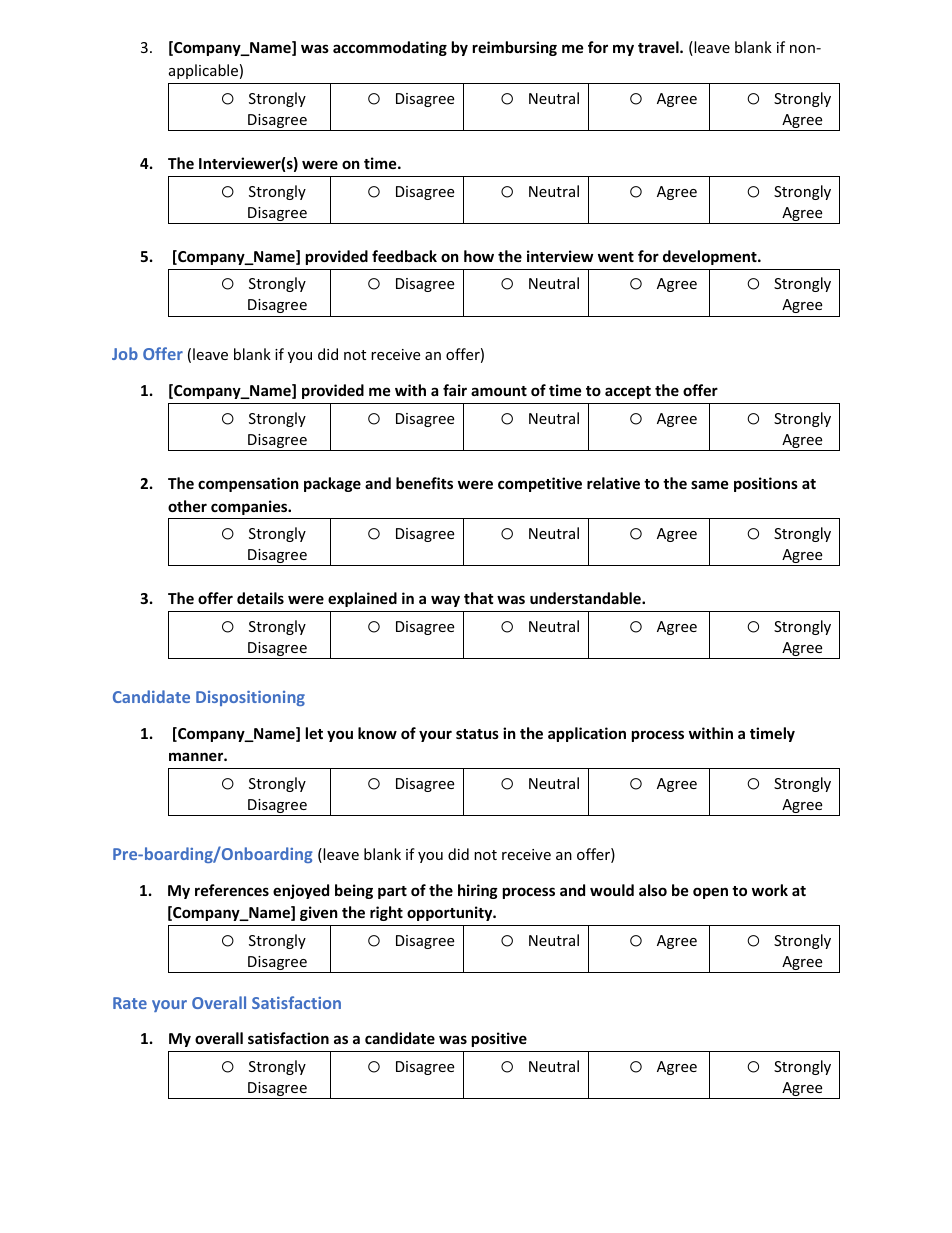 The image size is (952, 1233). Describe the element at coordinates (130, 1003) in the document. I see `Rate` at that location.
